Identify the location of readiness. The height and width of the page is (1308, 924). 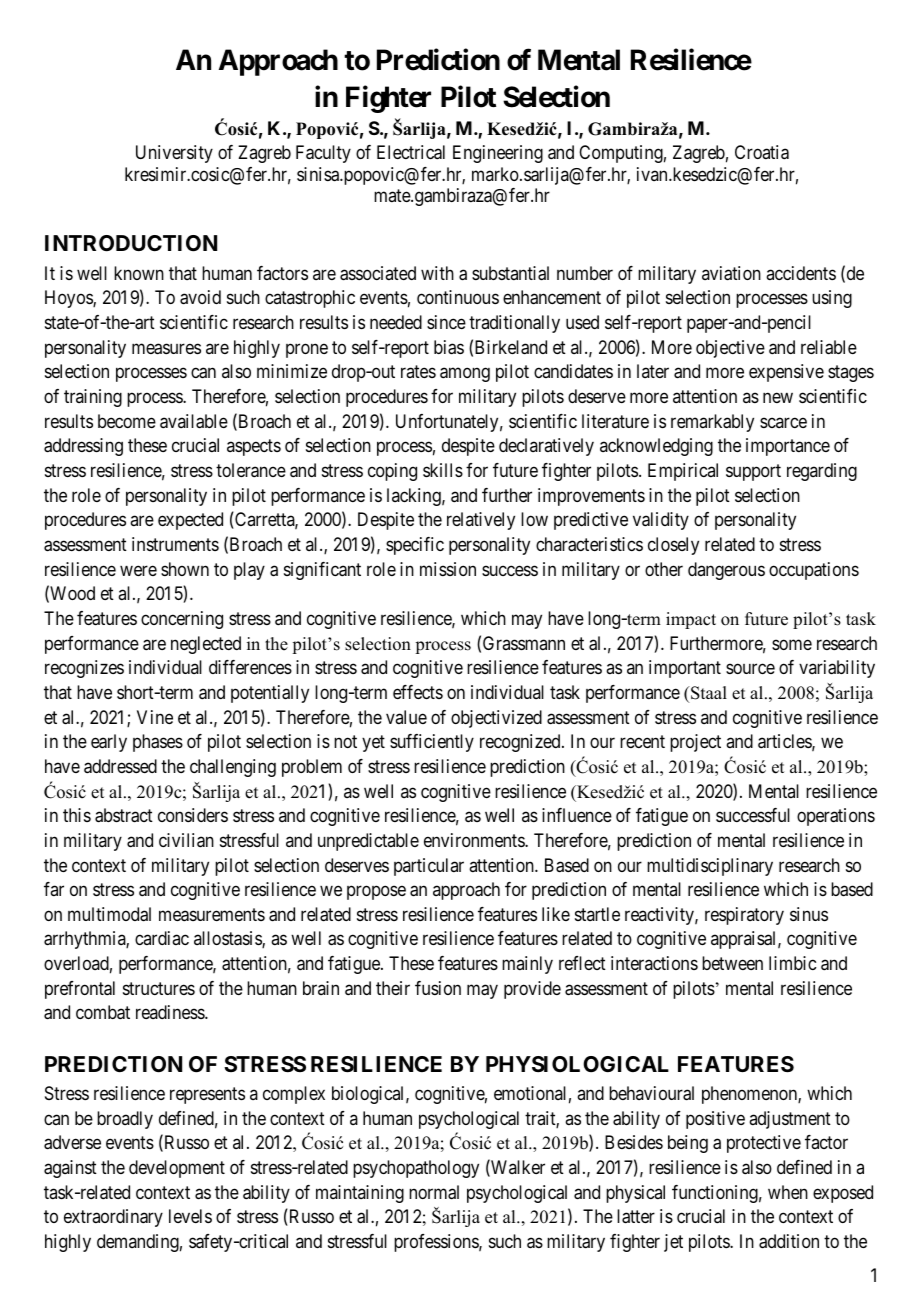
(171, 1012).
